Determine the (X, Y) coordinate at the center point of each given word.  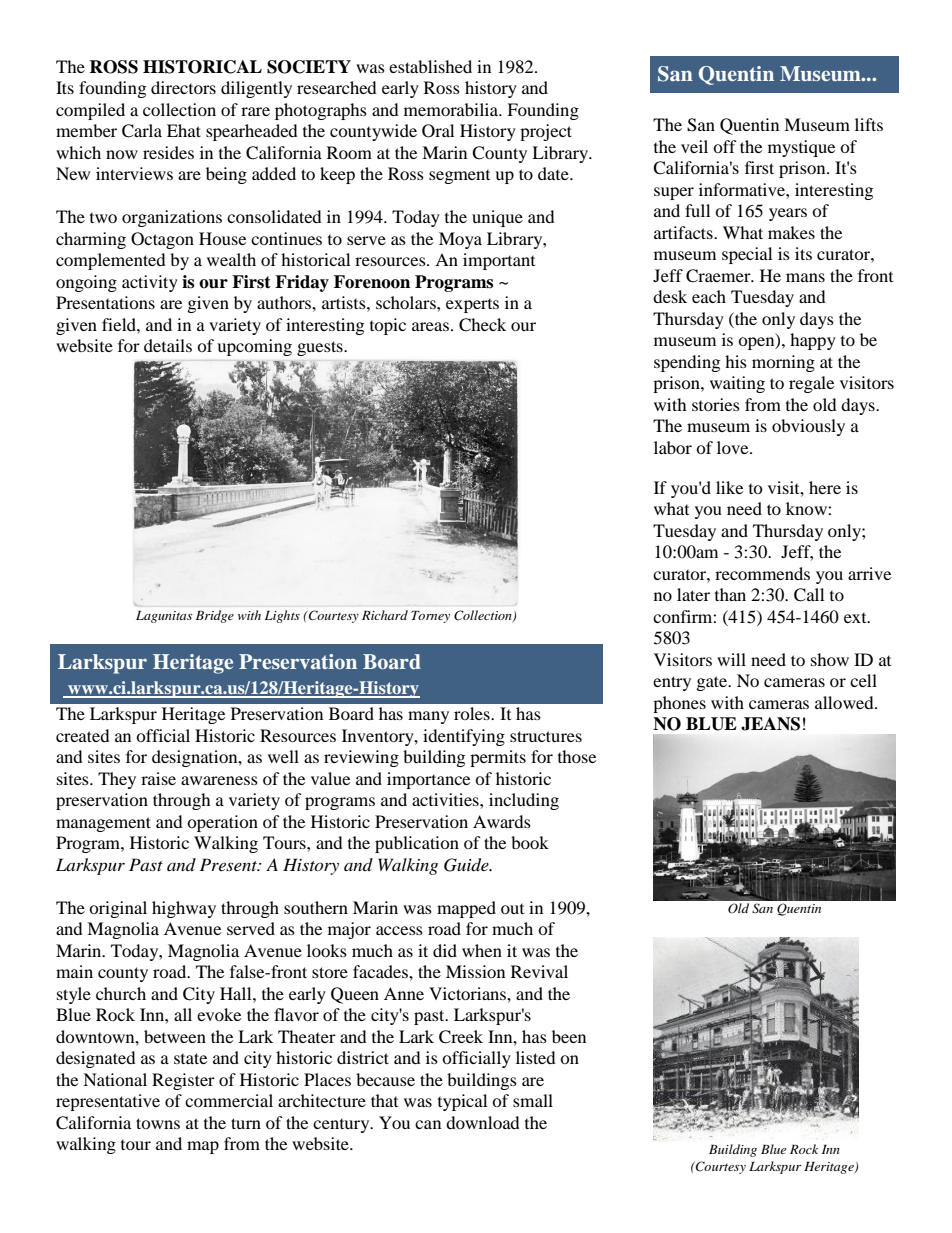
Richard (385, 615)
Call (809, 595)
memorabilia (452, 109)
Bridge (215, 616)
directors (183, 87)
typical (462, 1102)
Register (183, 1081)
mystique (801, 148)
